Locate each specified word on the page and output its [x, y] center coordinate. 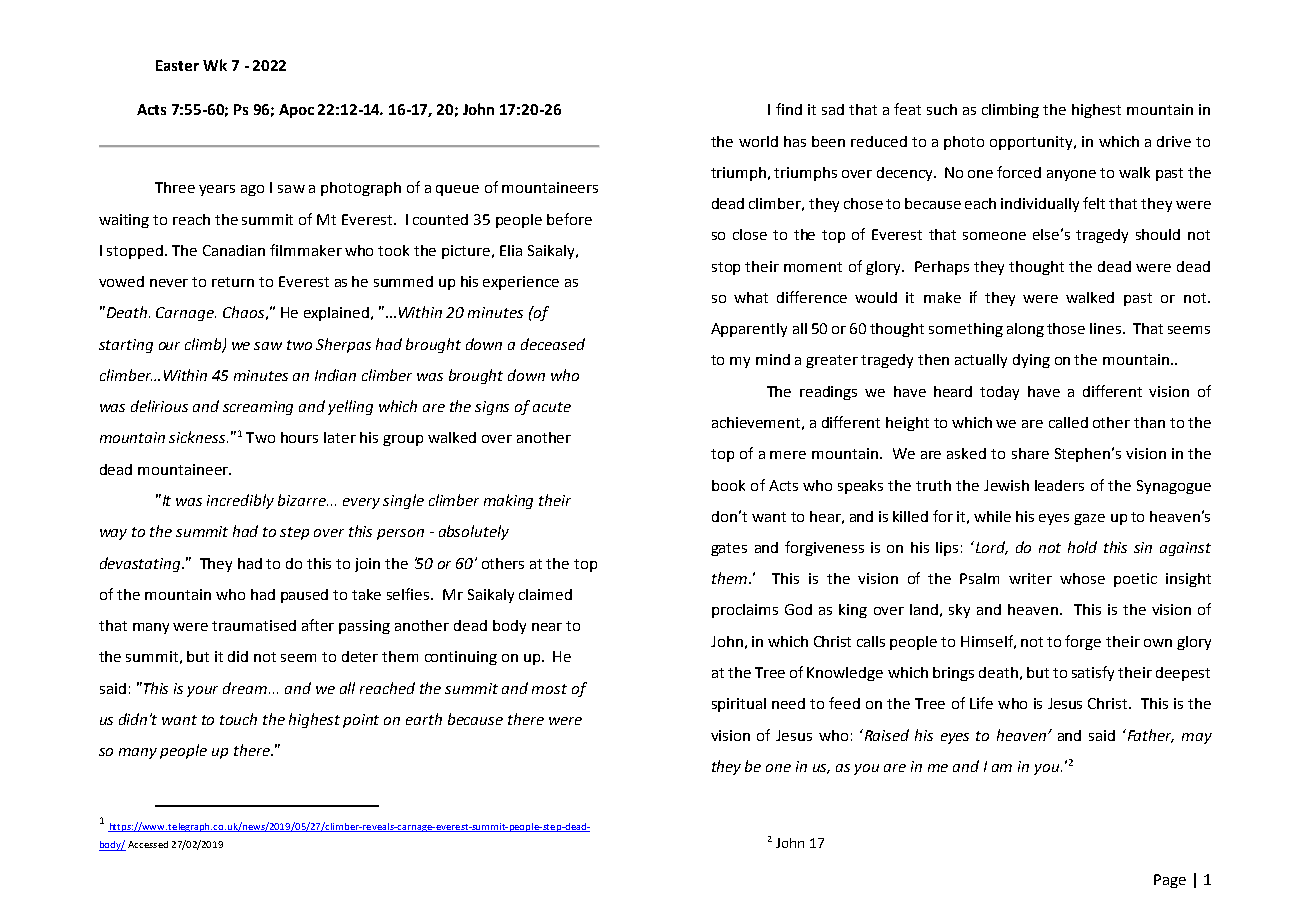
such [942, 109]
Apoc [296, 111]
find [789, 109]
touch [238, 719]
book [728, 485]
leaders [1059, 485]
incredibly [240, 501]
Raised [885, 735]
